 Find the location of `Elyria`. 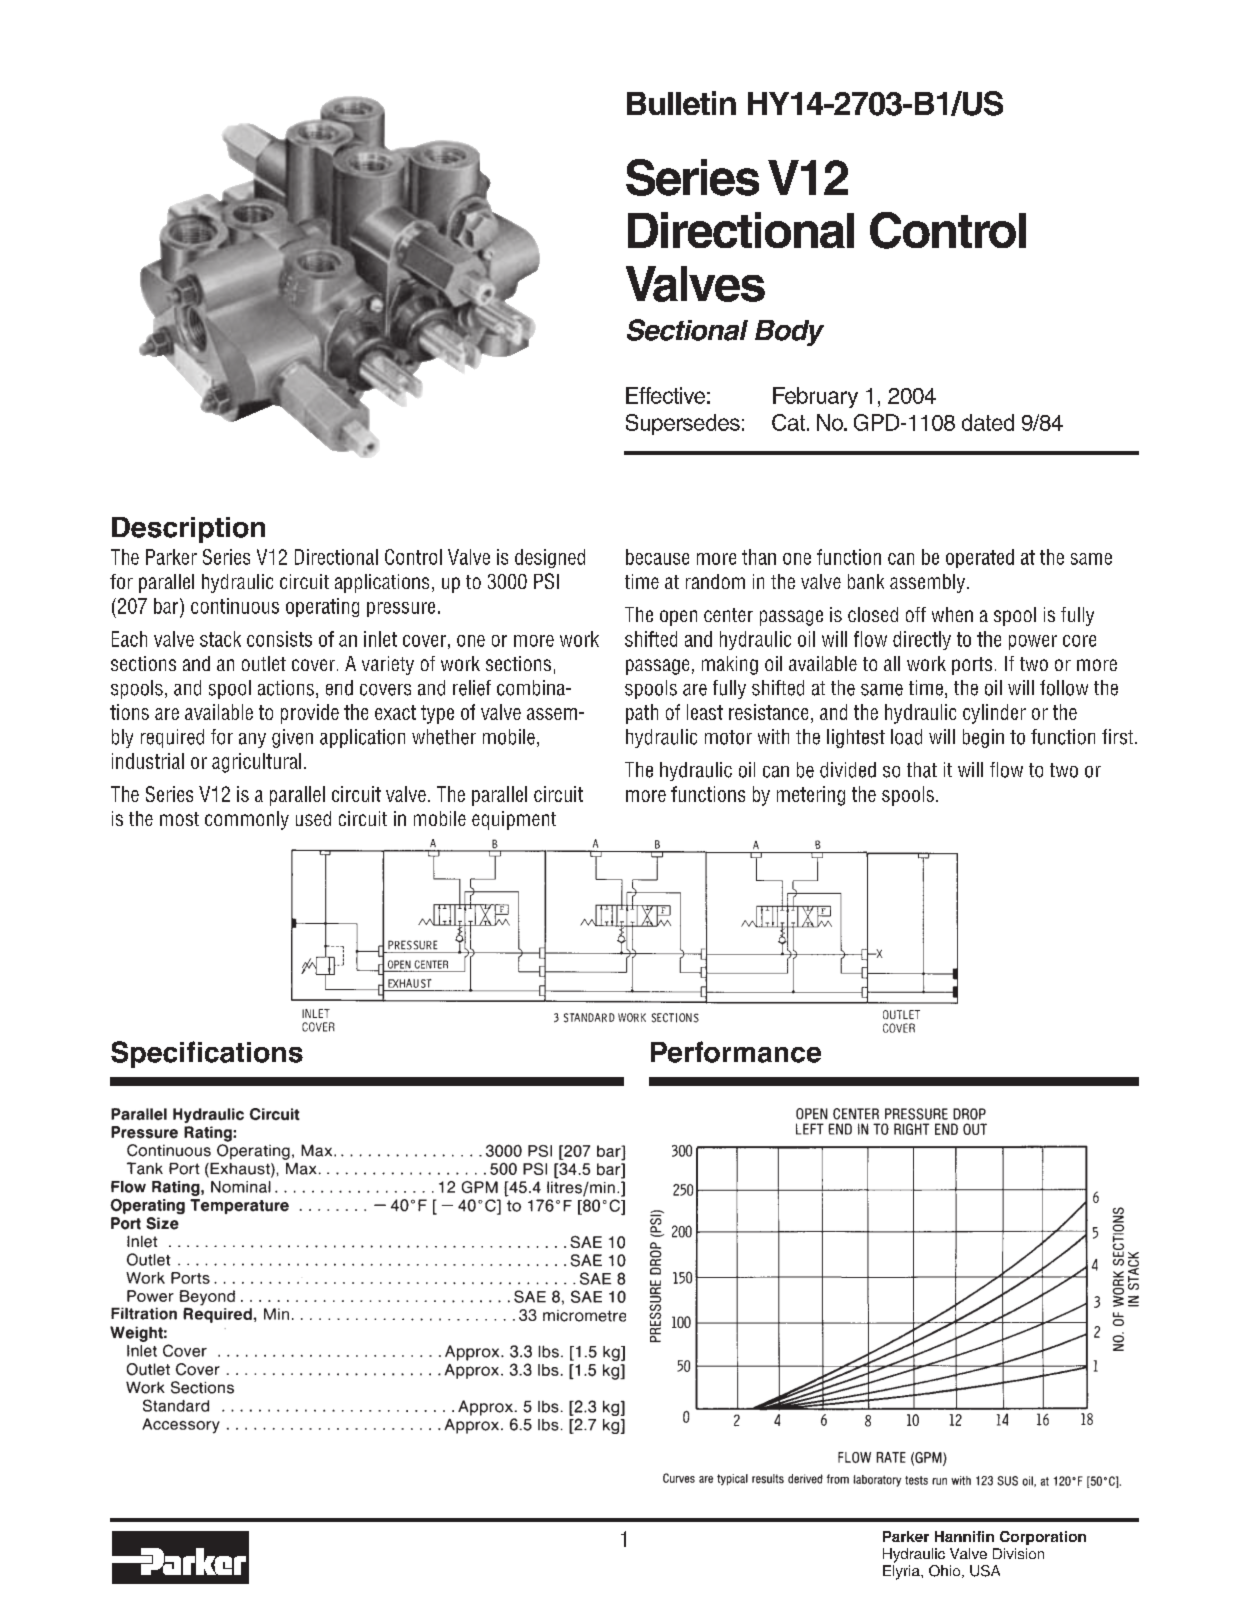

Elyria is located at coordinates (902, 1572).
